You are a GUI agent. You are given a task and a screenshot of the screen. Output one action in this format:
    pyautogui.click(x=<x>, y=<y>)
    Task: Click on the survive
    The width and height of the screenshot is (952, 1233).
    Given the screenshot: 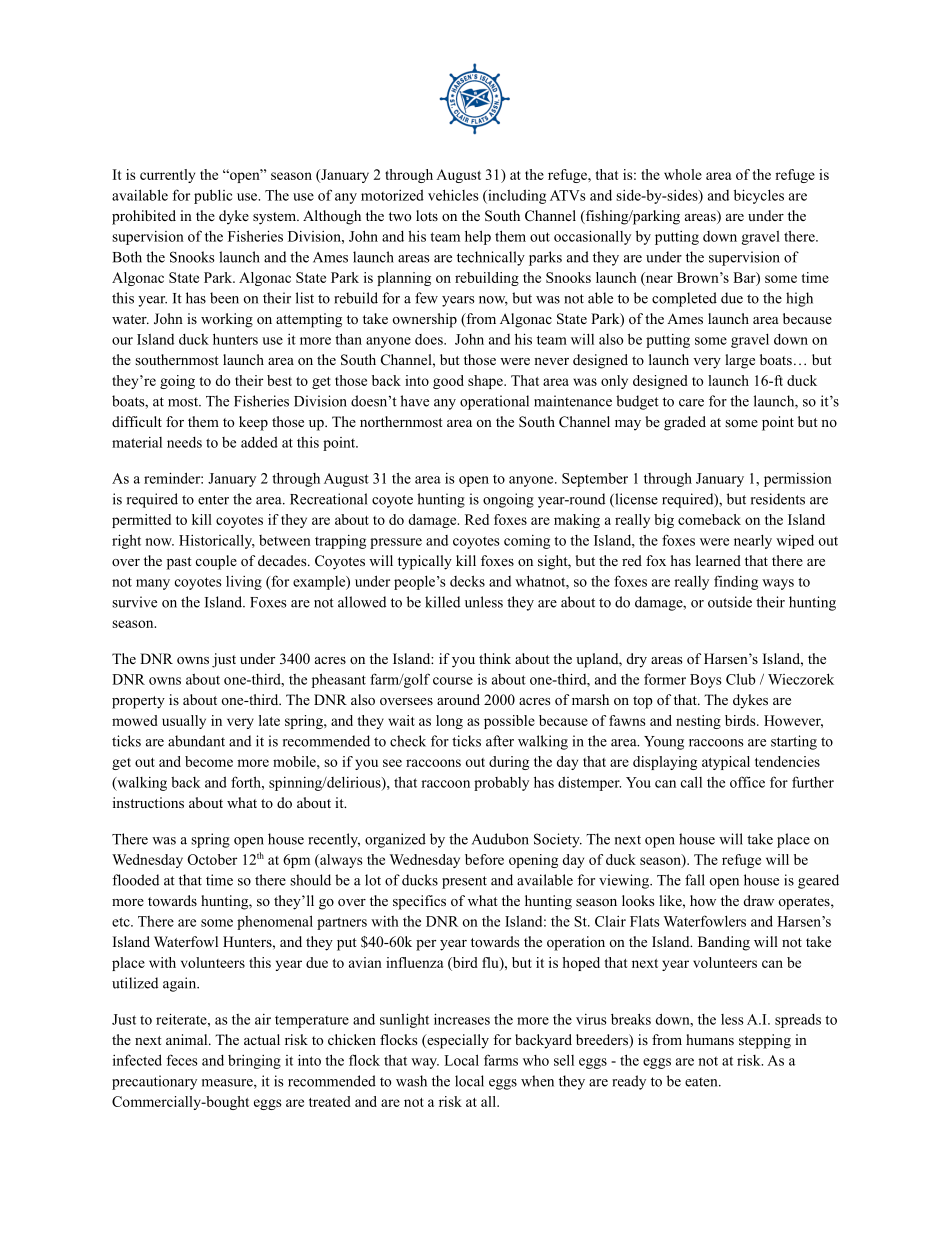 What is the action you would take?
    pyautogui.click(x=134, y=602)
